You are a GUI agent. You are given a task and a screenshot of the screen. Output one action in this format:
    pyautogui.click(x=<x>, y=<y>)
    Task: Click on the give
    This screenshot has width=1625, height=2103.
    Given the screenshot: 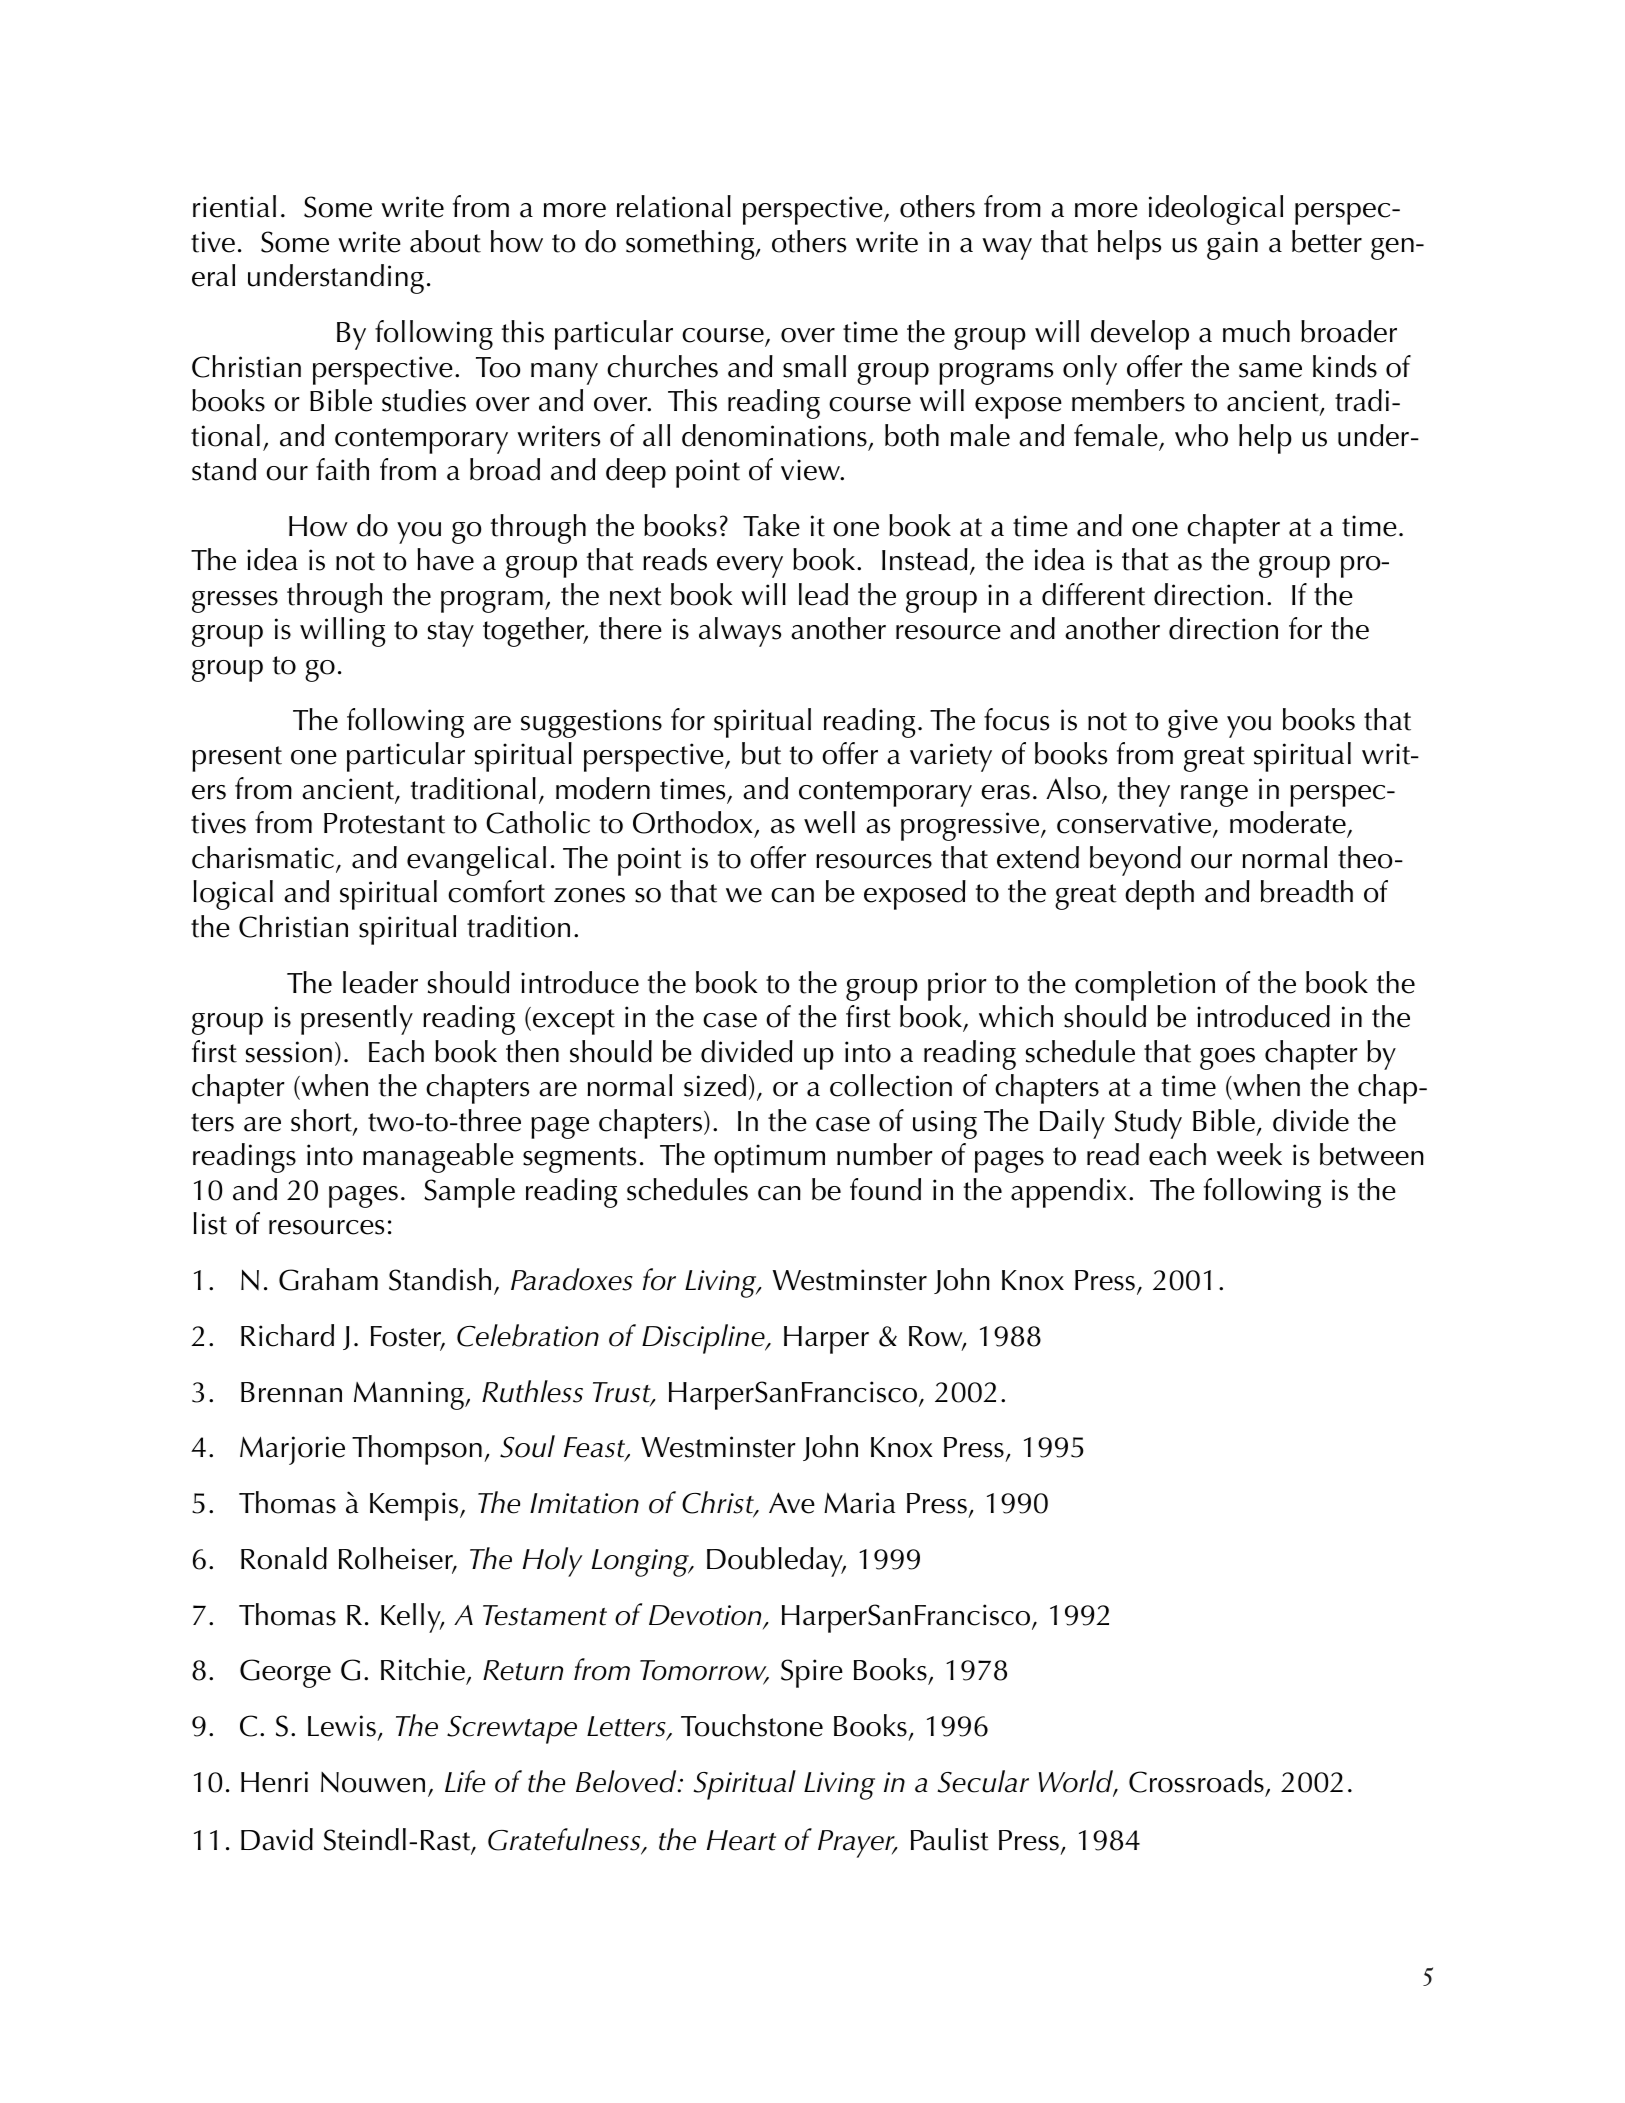 What is the action you would take?
    pyautogui.click(x=1193, y=723)
